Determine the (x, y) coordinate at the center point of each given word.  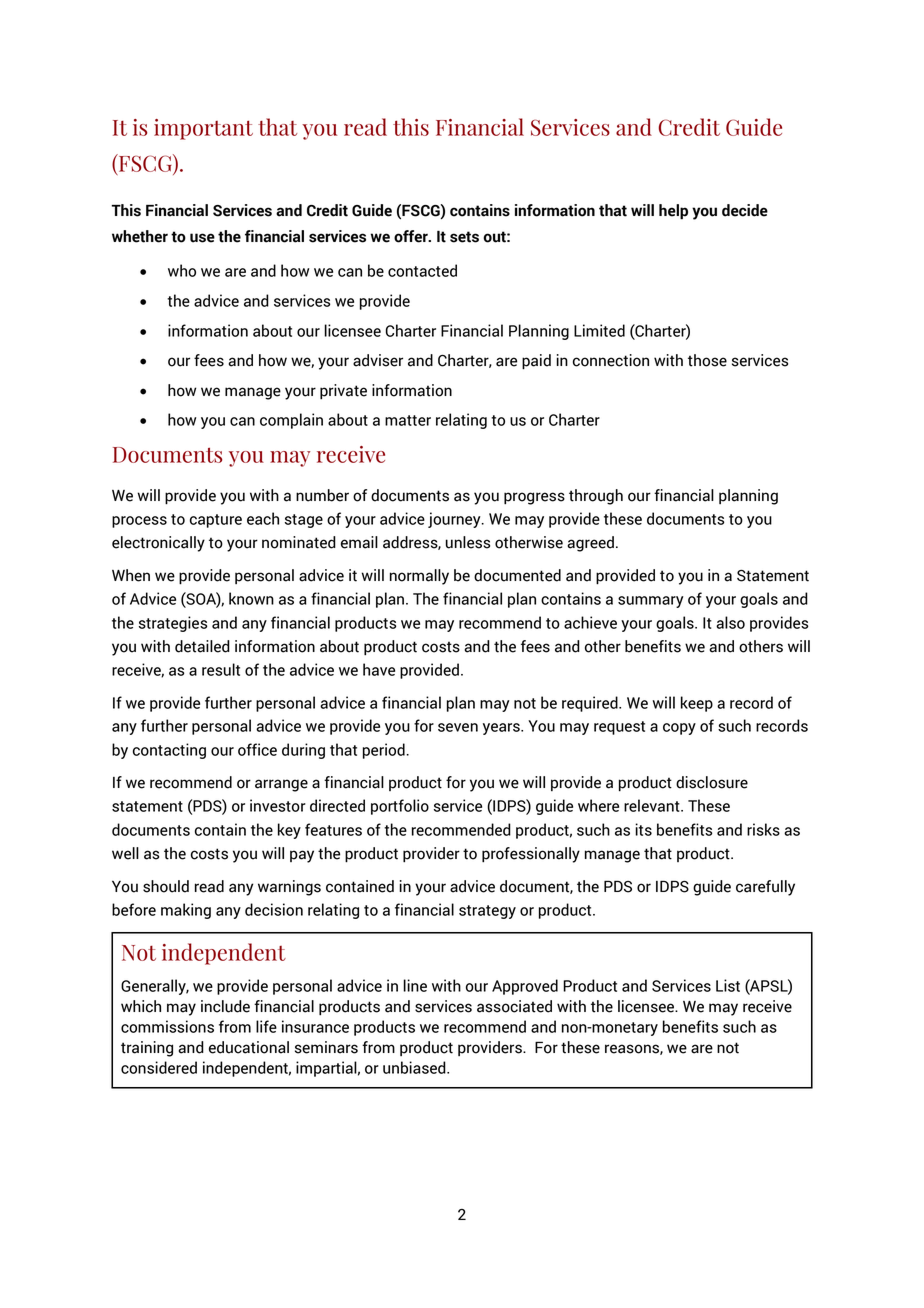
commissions (167, 1026)
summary (651, 602)
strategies (173, 624)
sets (464, 237)
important (203, 129)
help (673, 212)
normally (419, 577)
